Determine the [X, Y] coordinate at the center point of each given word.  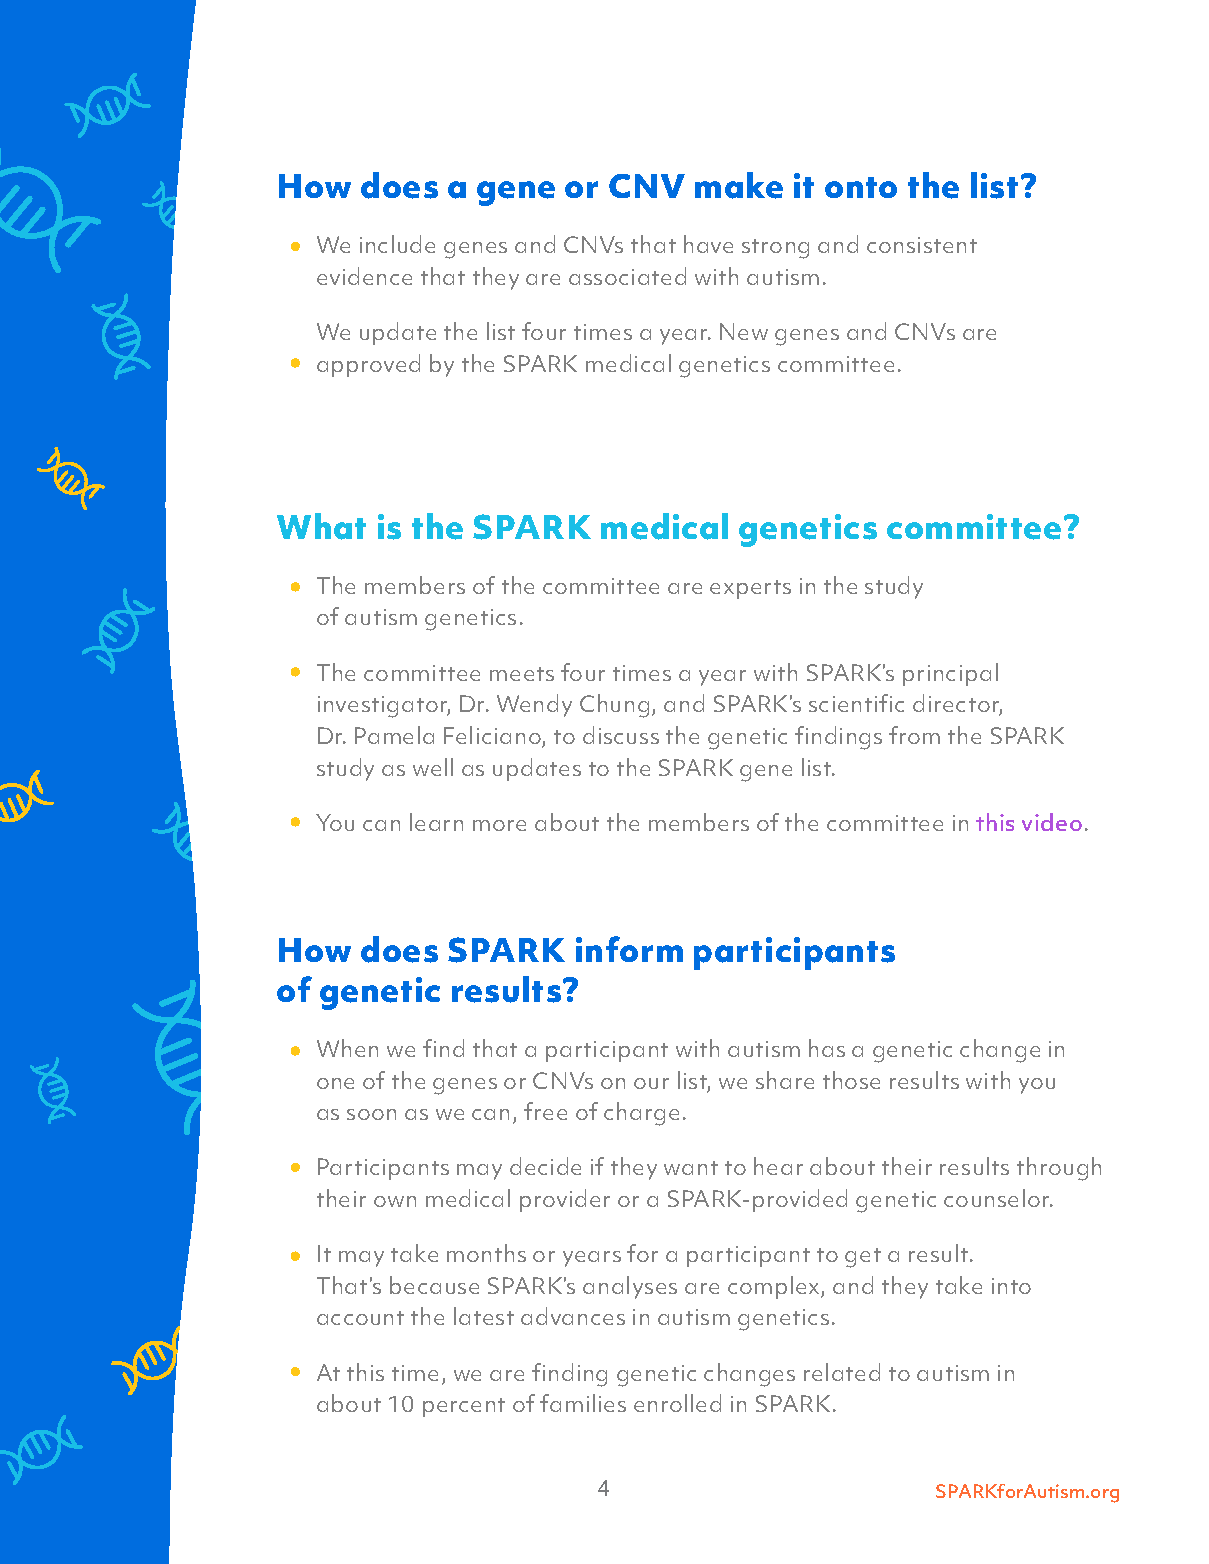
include [397, 244]
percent [464, 1407]
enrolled [677, 1403]
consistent [922, 245]
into [1011, 1286]
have [708, 244]
